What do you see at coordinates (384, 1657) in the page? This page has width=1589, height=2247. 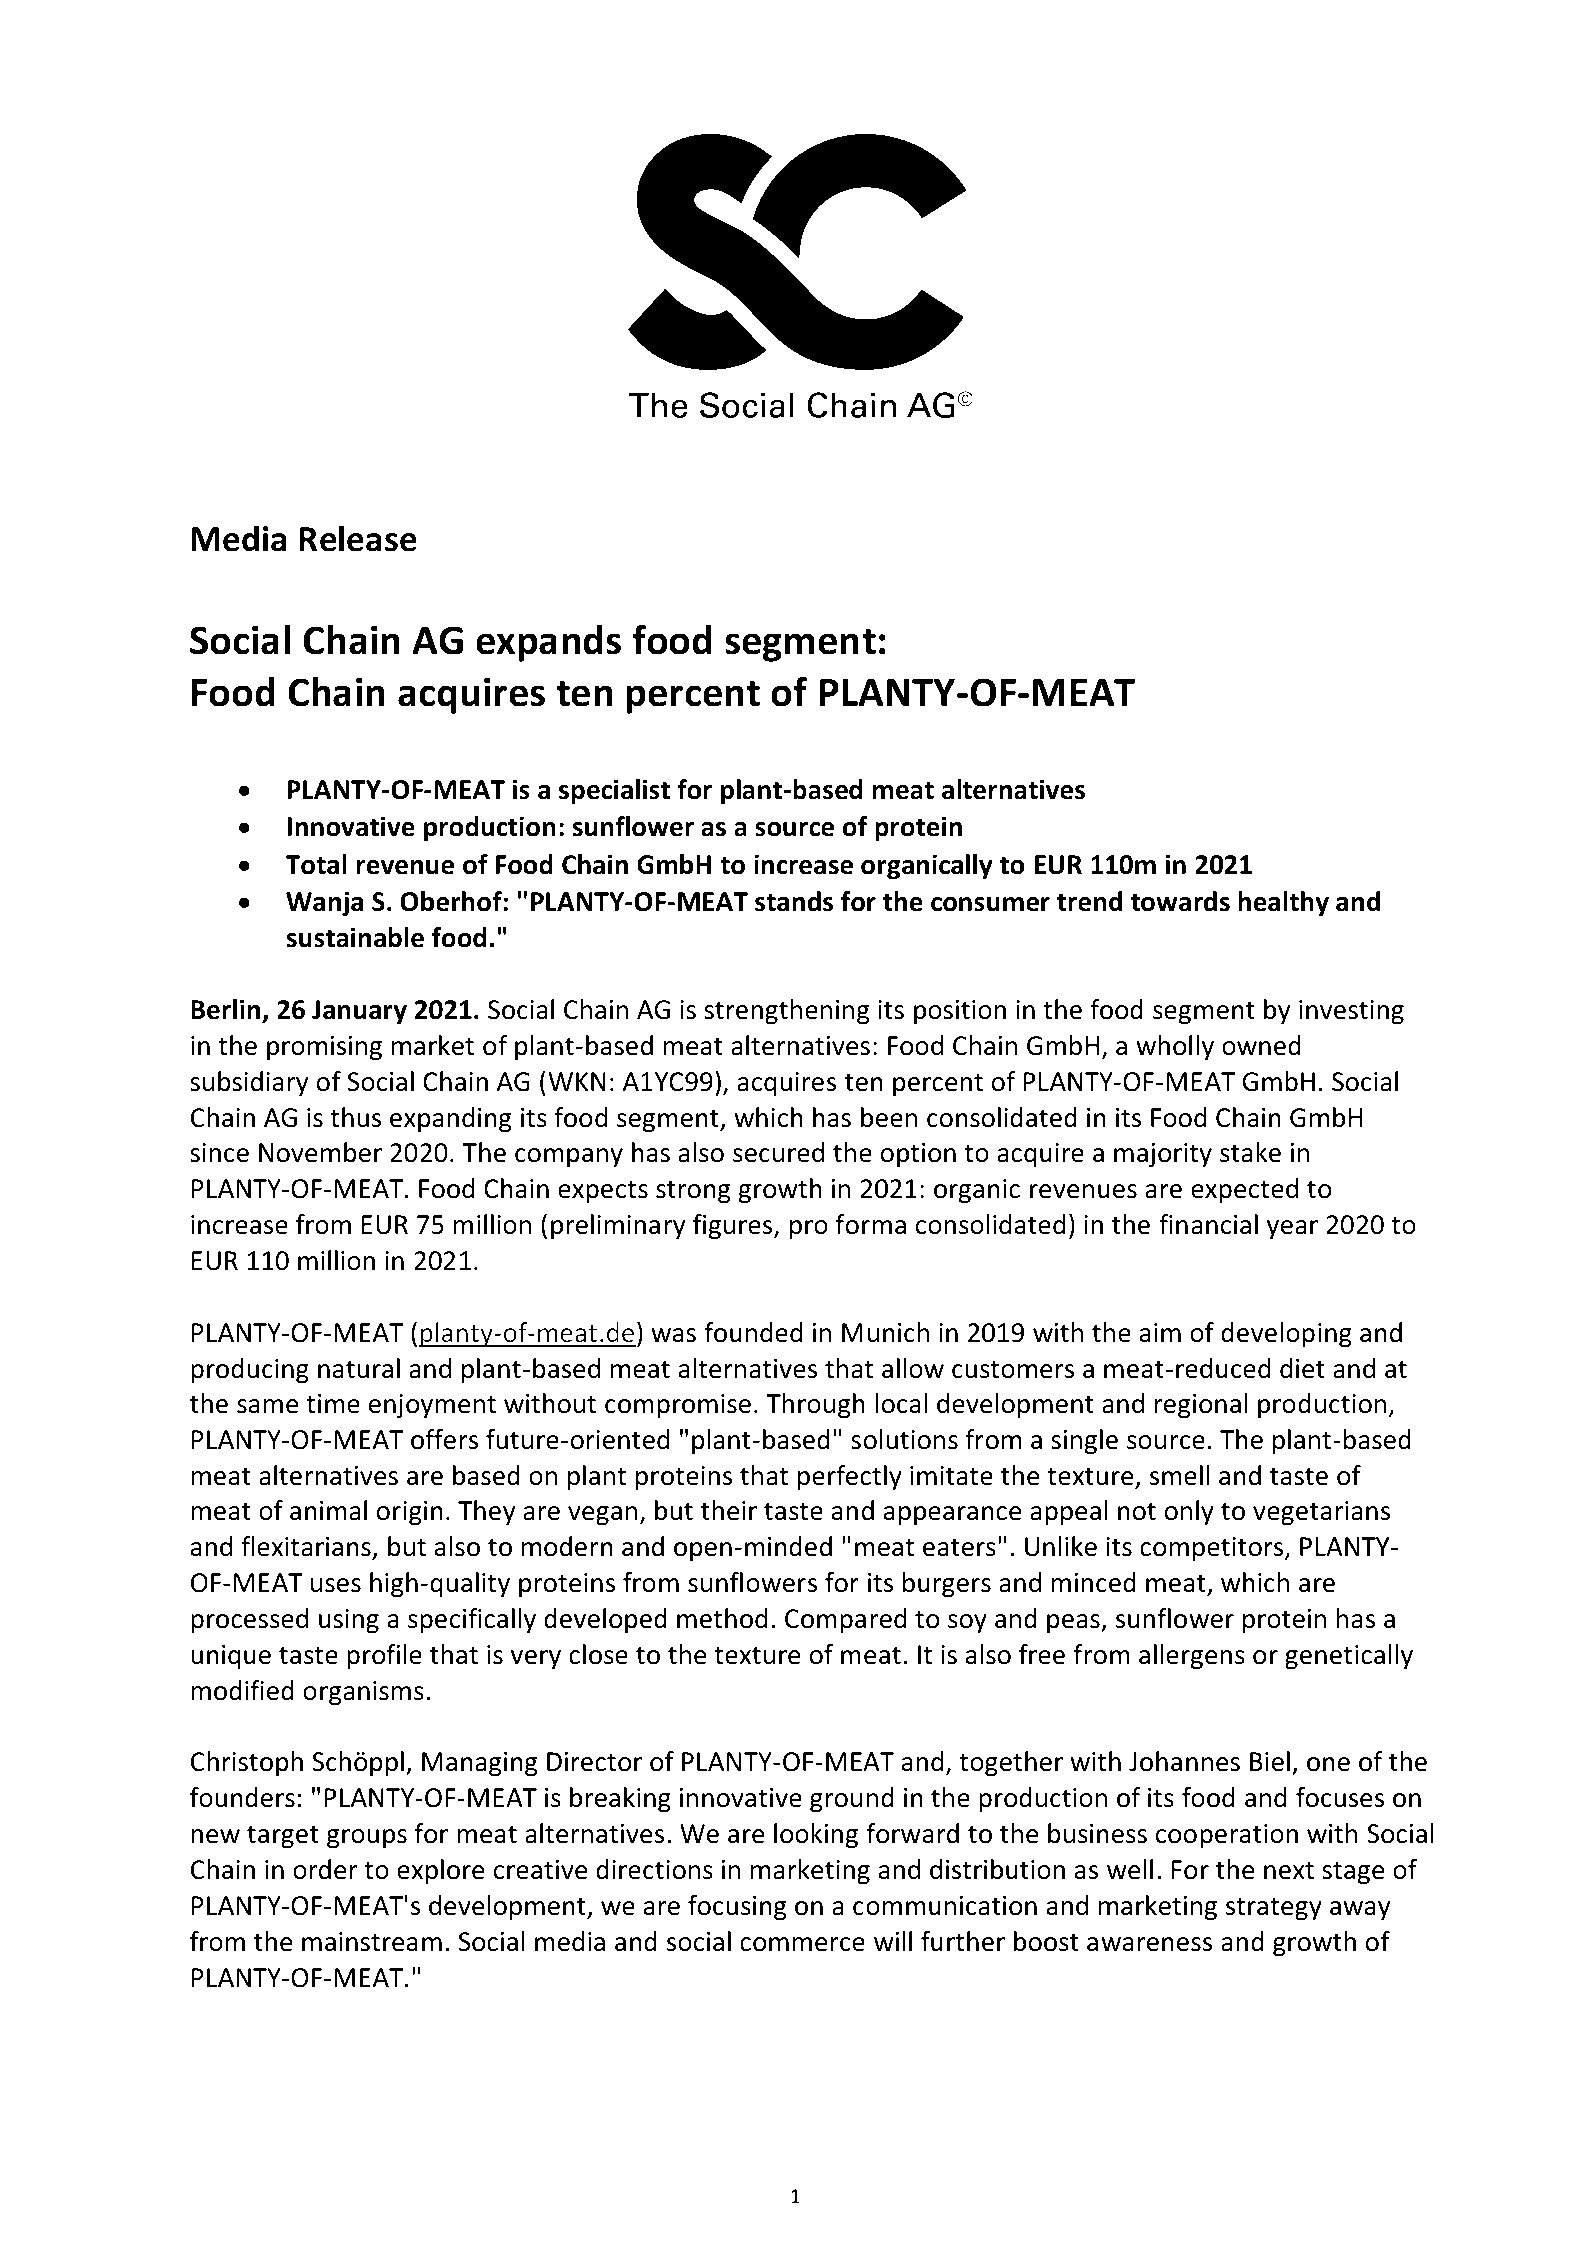 I see `profile` at bounding box center [384, 1657].
